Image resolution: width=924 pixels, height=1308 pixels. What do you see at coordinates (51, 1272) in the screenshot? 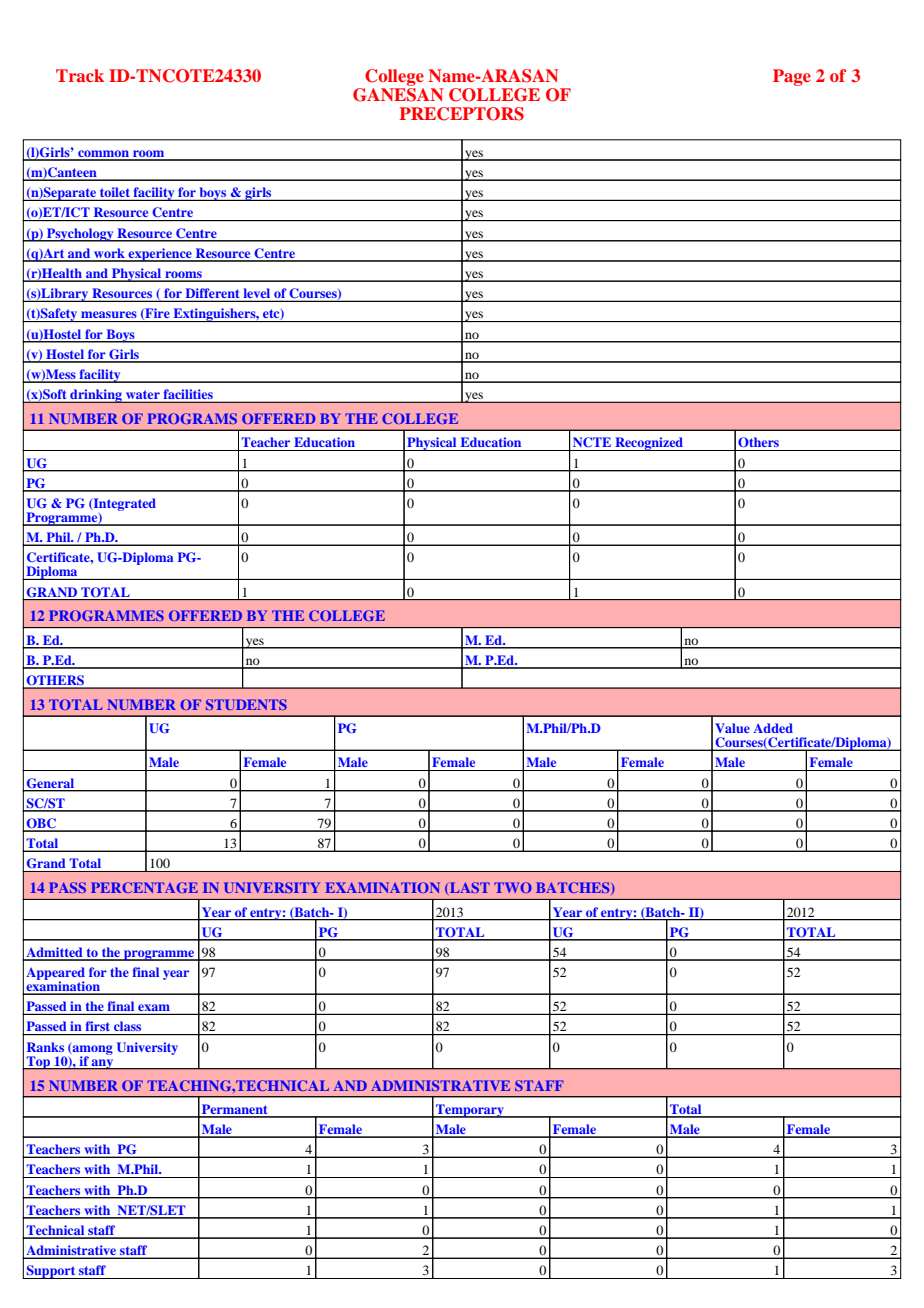
I see `Support` at bounding box center [51, 1272].
